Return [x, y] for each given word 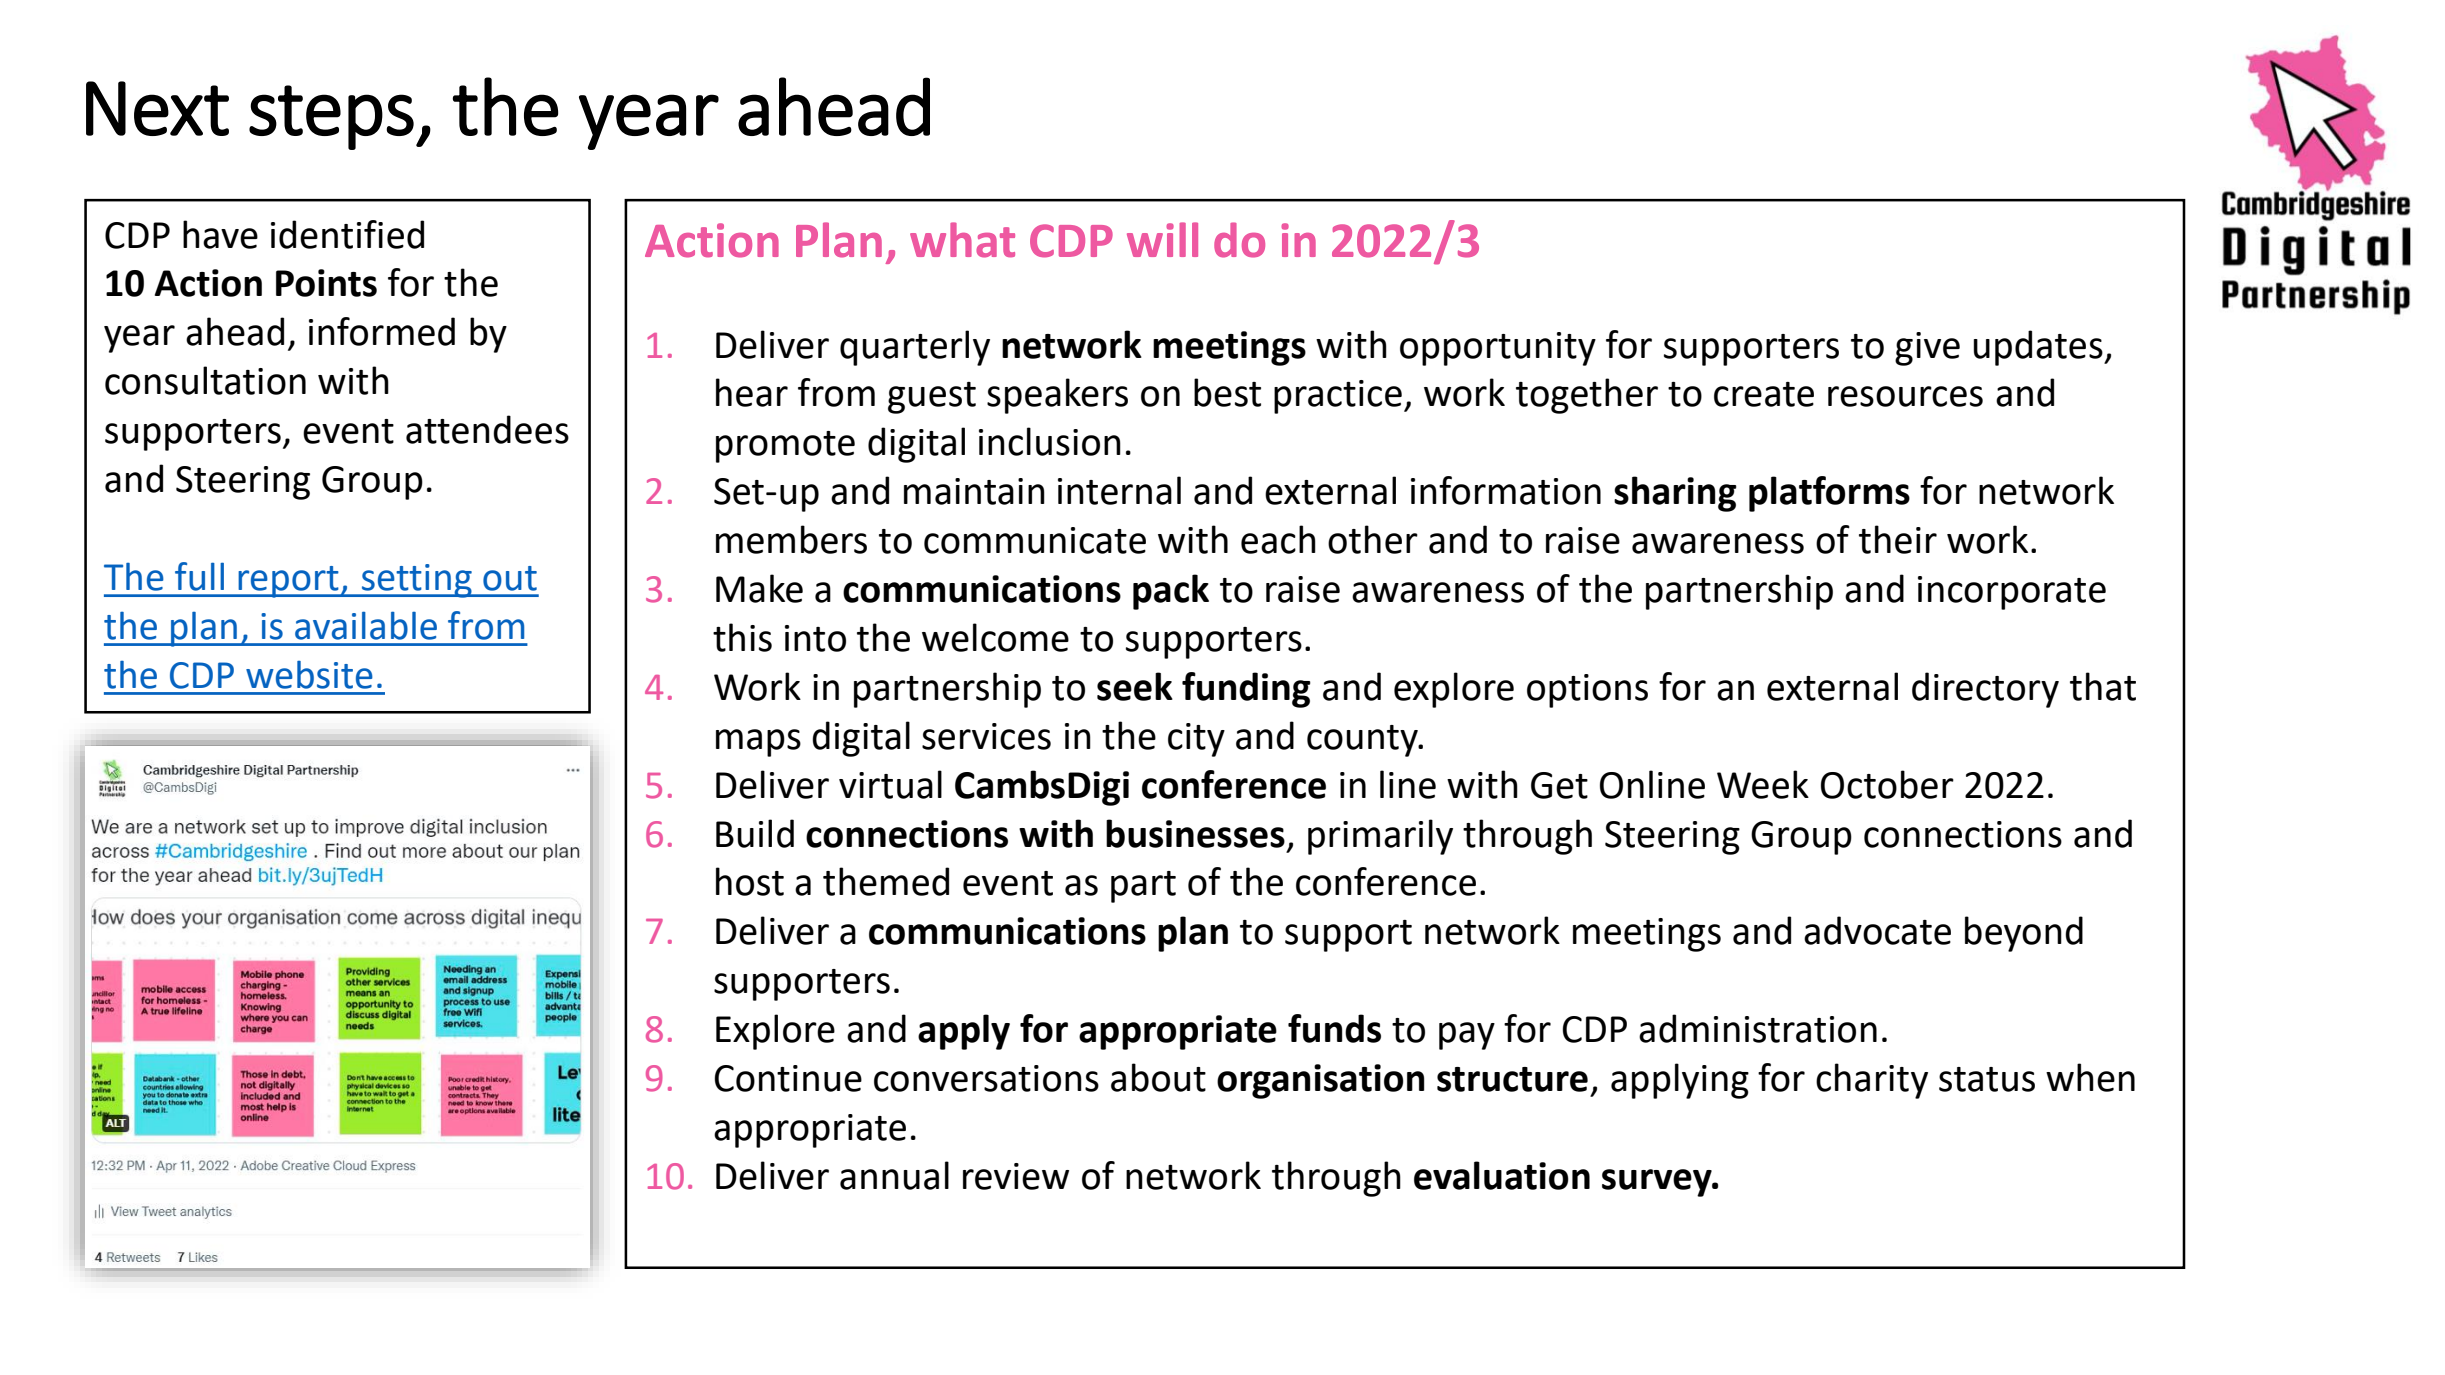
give [1927, 349]
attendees [487, 429]
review [1016, 1176]
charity [1872, 1081]
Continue [788, 1078]
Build [755, 833]
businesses [1195, 833]
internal [1119, 490]
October [1887, 784]
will [1162, 239]
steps [331, 117]
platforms [1829, 494]
